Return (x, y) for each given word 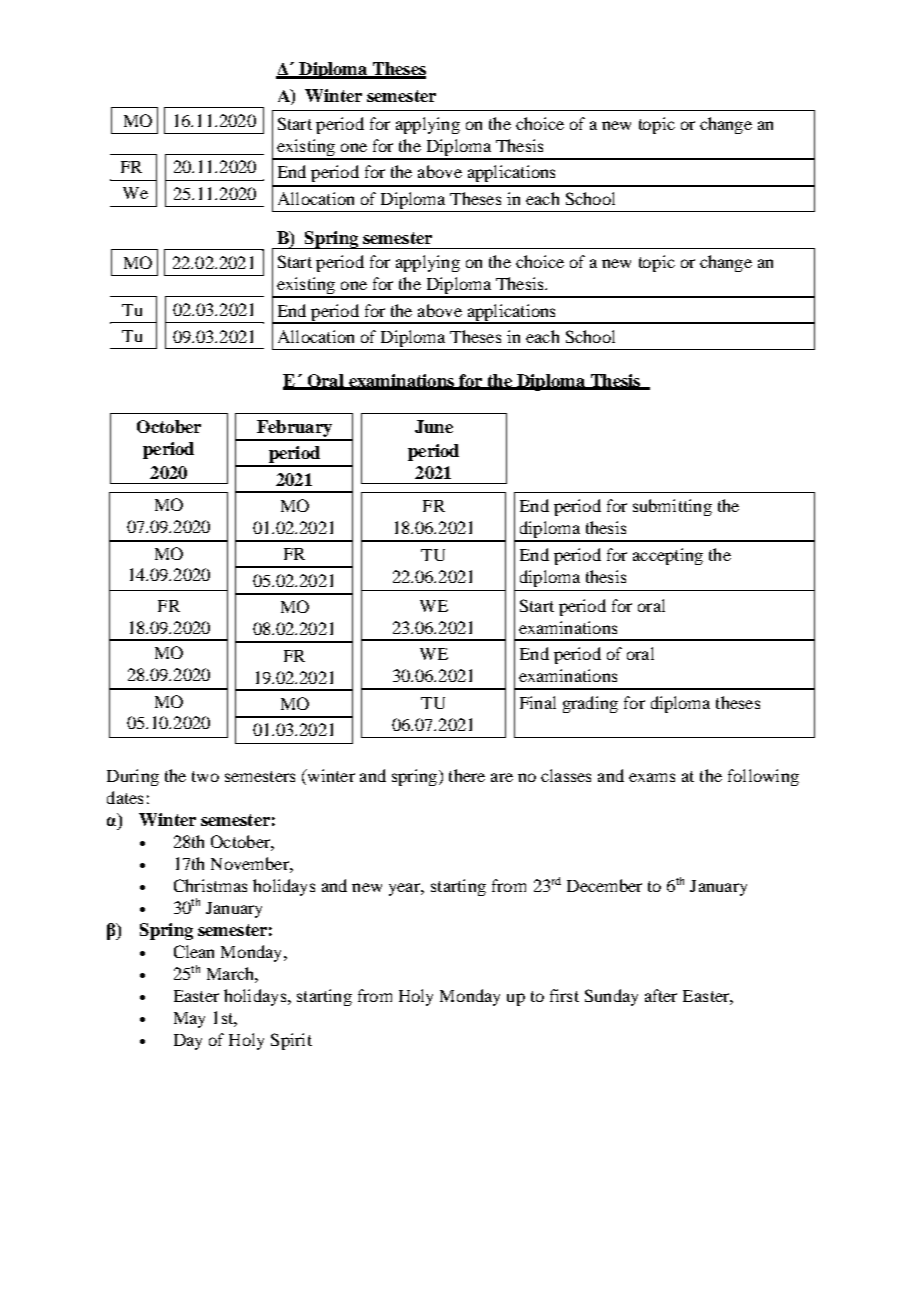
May (189, 1020)
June (434, 426)
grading (590, 704)
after (661, 995)
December (604, 885)
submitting (672, 507)
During (133, 777)
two (205, 776)
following (763, 777)
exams (652, 777)
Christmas (210, 885)
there (467, 775)
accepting (668, 556)
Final (538, 702)
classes (566, 775)
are (502, 777)
